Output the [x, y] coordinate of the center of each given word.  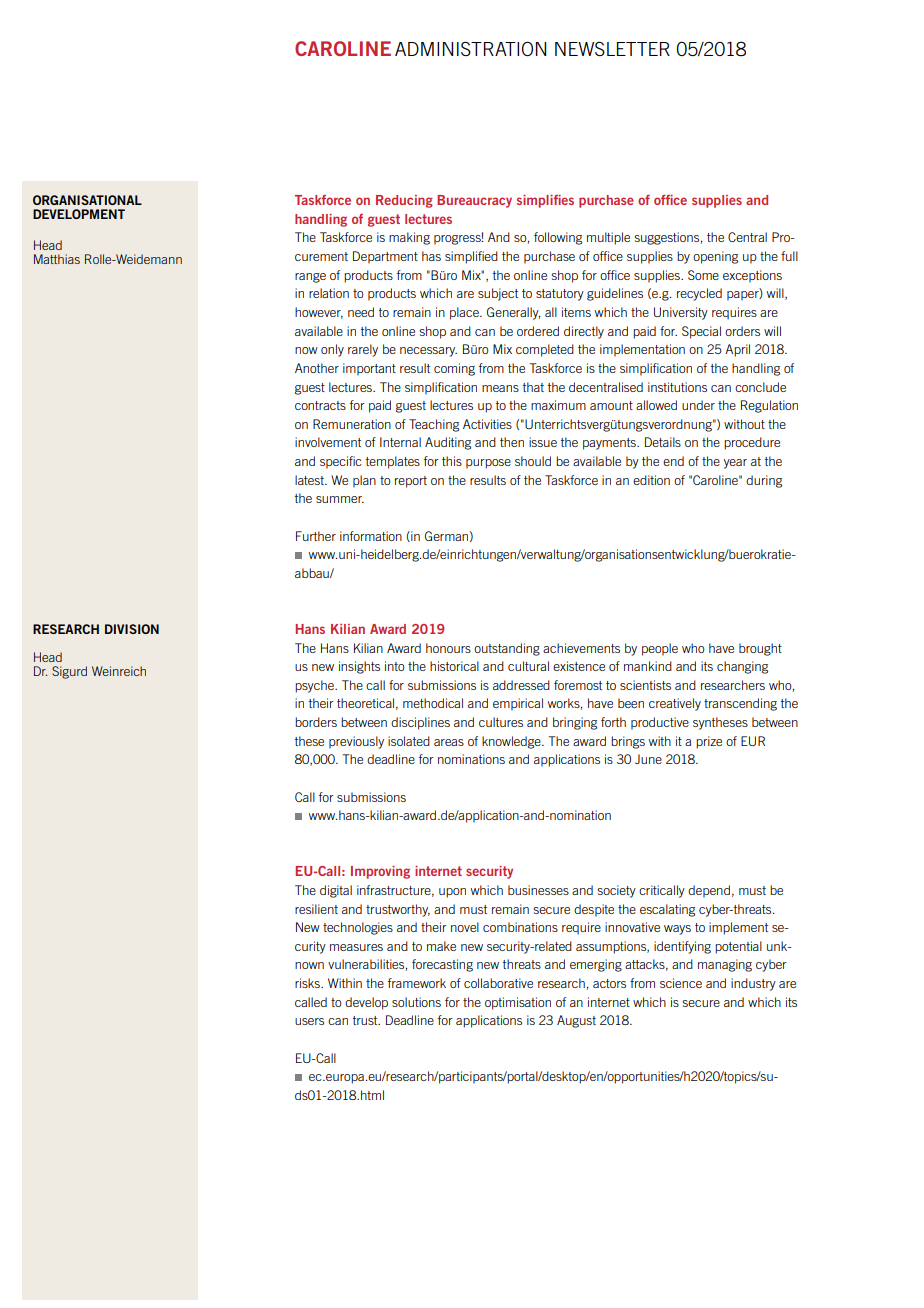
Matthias [57, 259]
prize [709, 742]
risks [308, 983]
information [371, 536]
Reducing [404, 201]
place [465, 313]
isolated [409, 741]
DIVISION [132, 629]
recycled [699, 294]
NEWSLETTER [612, 48]
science [681, 983]
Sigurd [69, 672]
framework [417, 983]
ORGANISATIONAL [87, 200]
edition [651, 480]
